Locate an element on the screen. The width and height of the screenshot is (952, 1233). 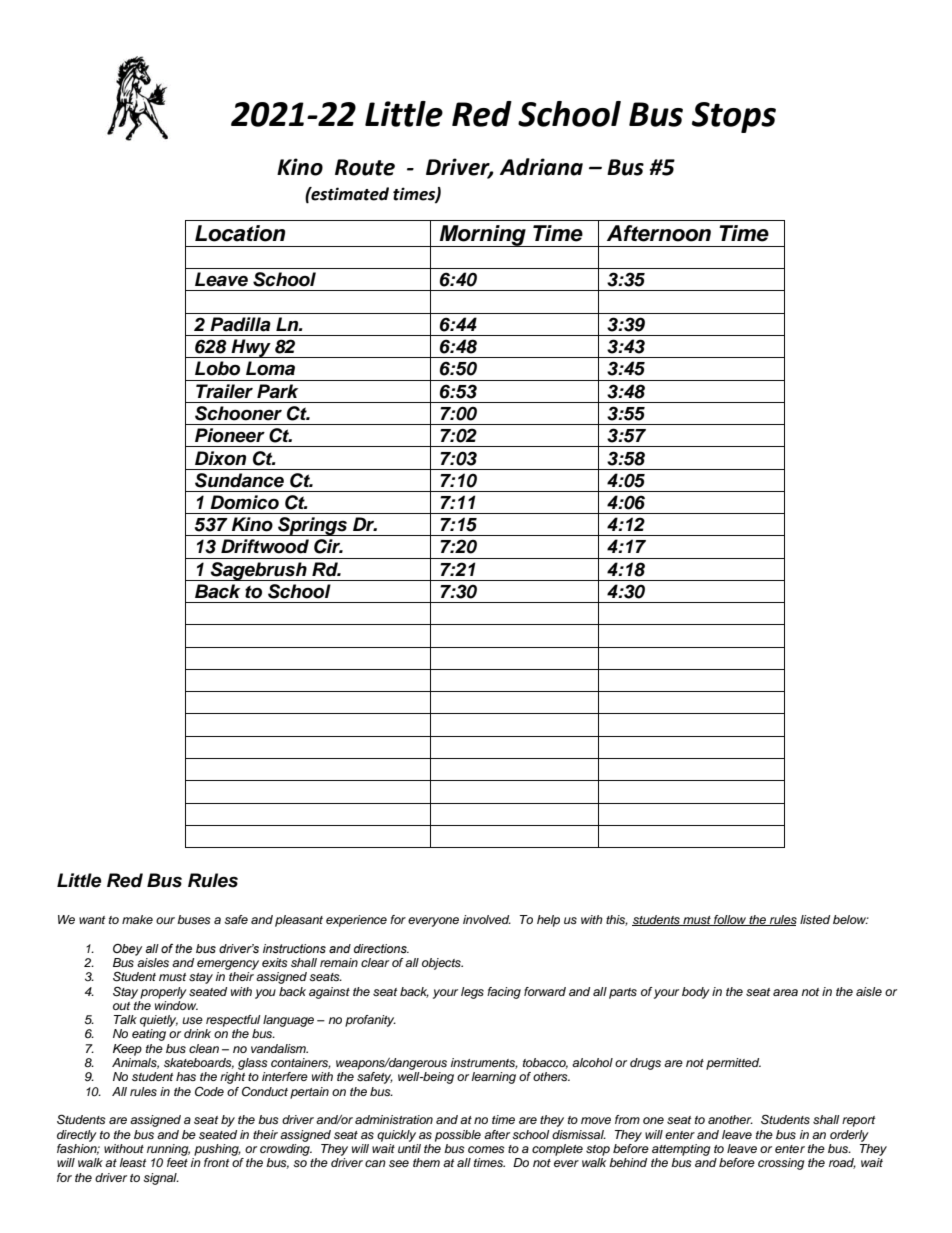
Driftwood is located at coordinates (265, 546).
